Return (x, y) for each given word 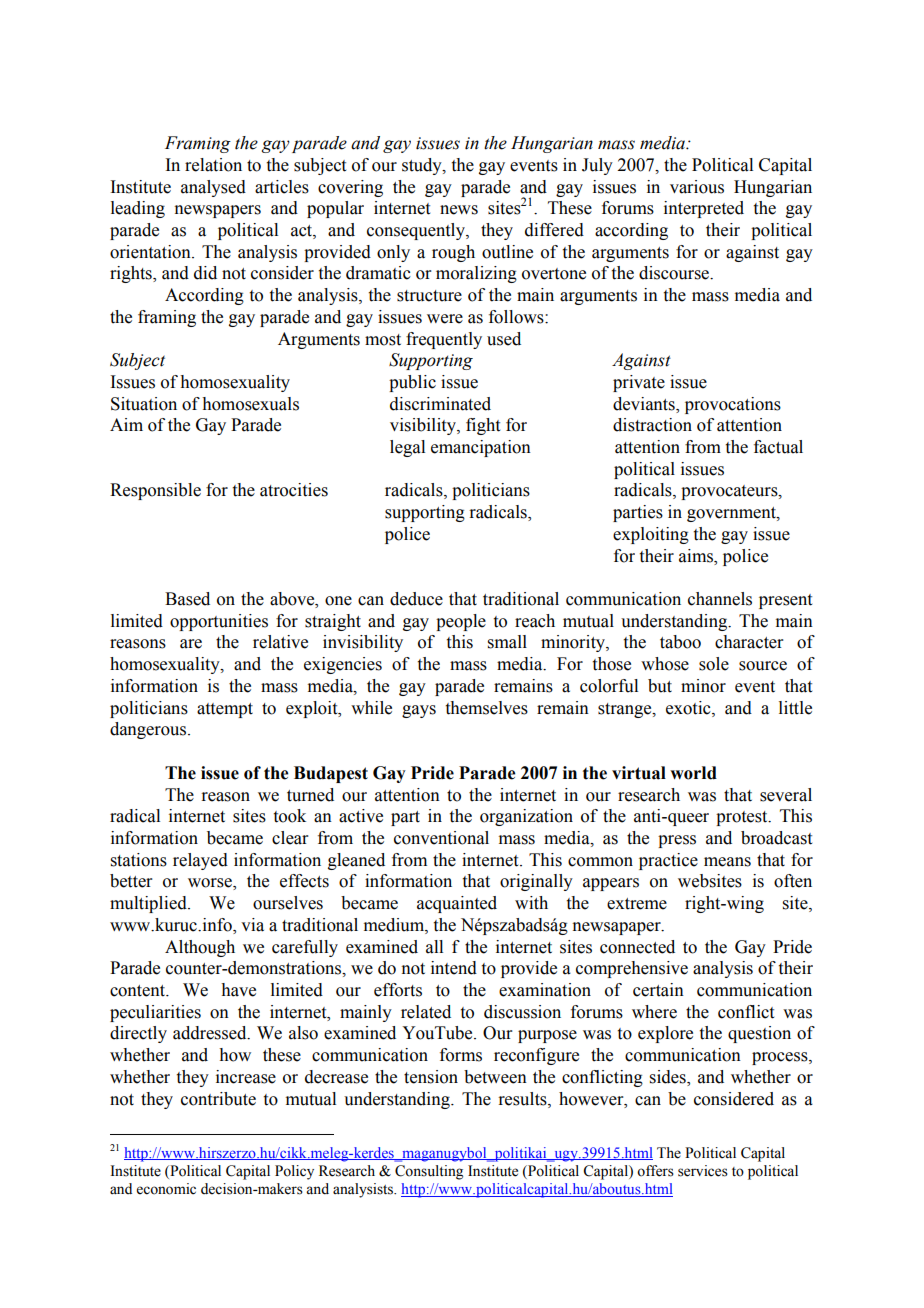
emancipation (481, 448)
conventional (441, 838)
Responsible (155, 491)
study (423, 166)
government (732, 514)
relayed (200, 861)
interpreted (704, 209)
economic (166, 1189)
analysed (213, 188)
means (727, 862)
